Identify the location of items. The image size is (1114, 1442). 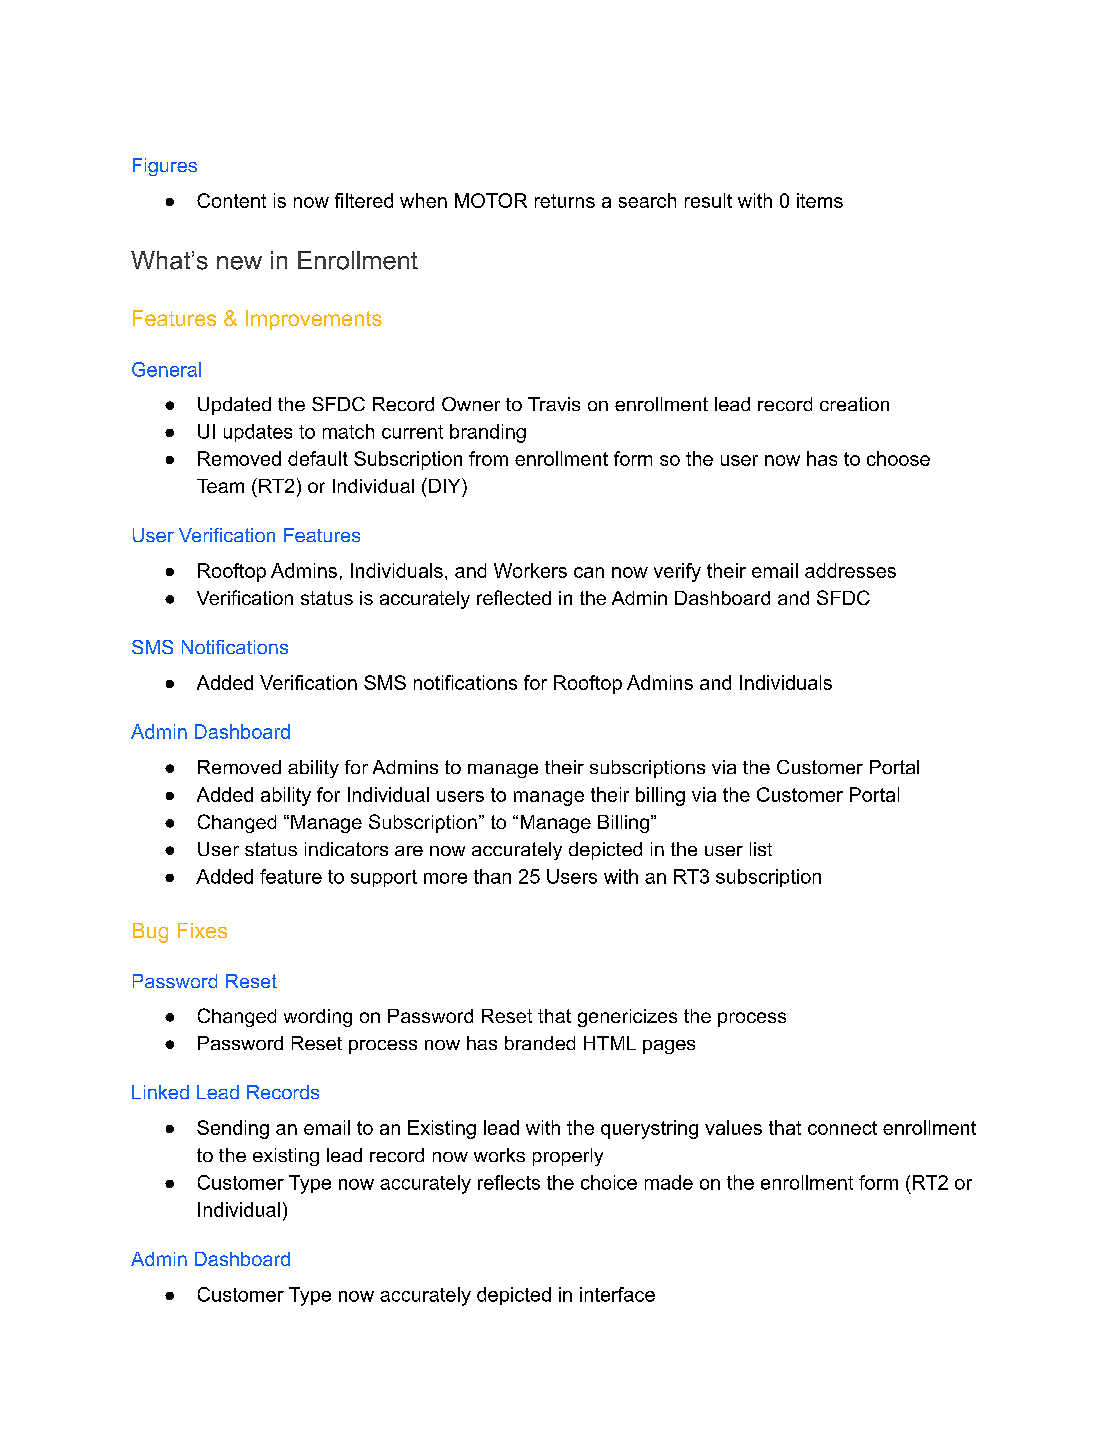
(820, 200).
